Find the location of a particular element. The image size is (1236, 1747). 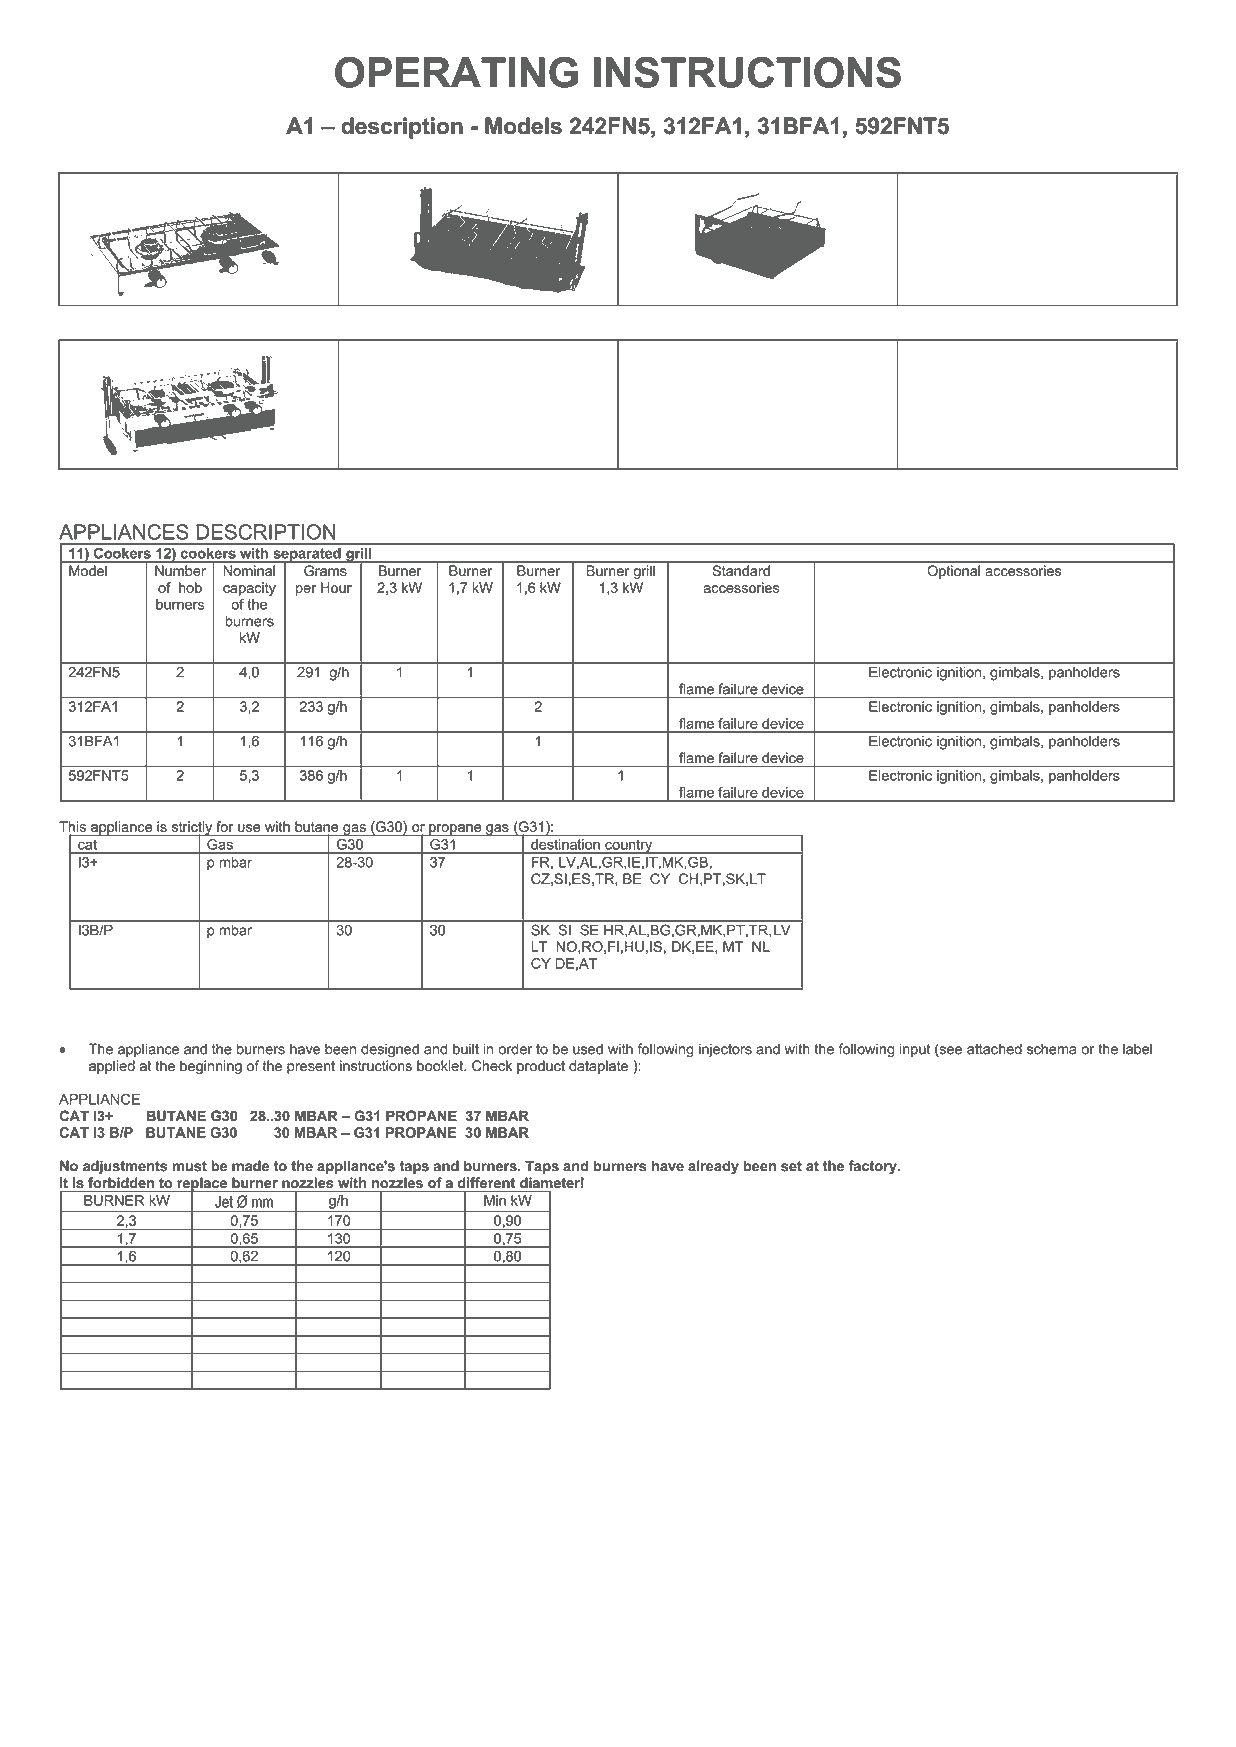

strictly is located at coordinates (192, 829).
